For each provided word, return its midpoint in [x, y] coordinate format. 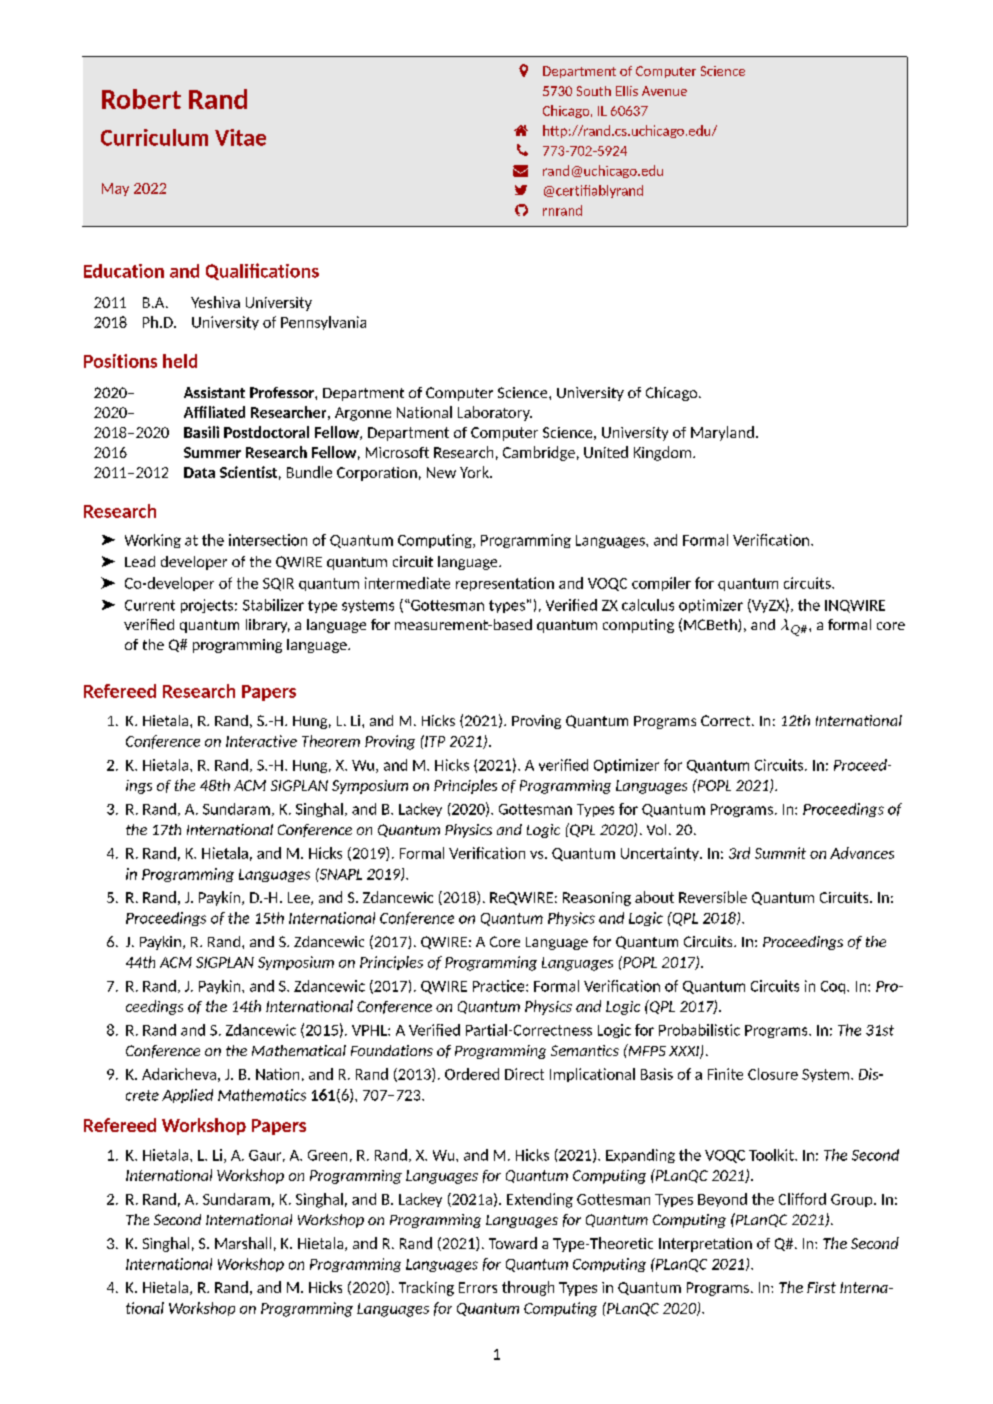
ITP [434, 741]
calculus [648, 605]
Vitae [240, 137]
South [594, 91]
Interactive [261, 741]
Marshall [243, 1243]
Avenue [664, 91]
